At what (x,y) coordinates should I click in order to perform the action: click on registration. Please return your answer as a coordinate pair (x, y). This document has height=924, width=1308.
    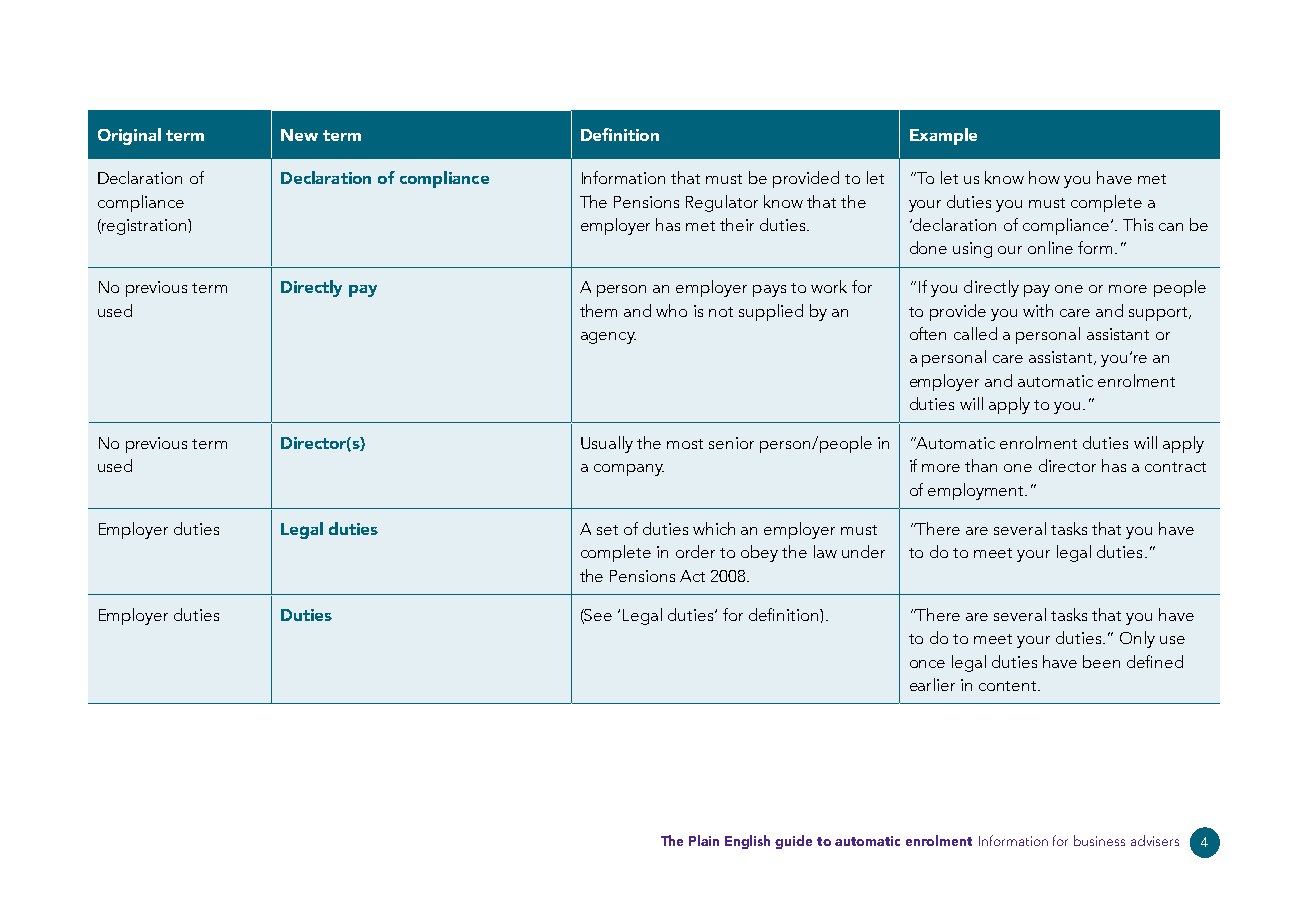
    Looking at the image, I should click on (144, 227).
